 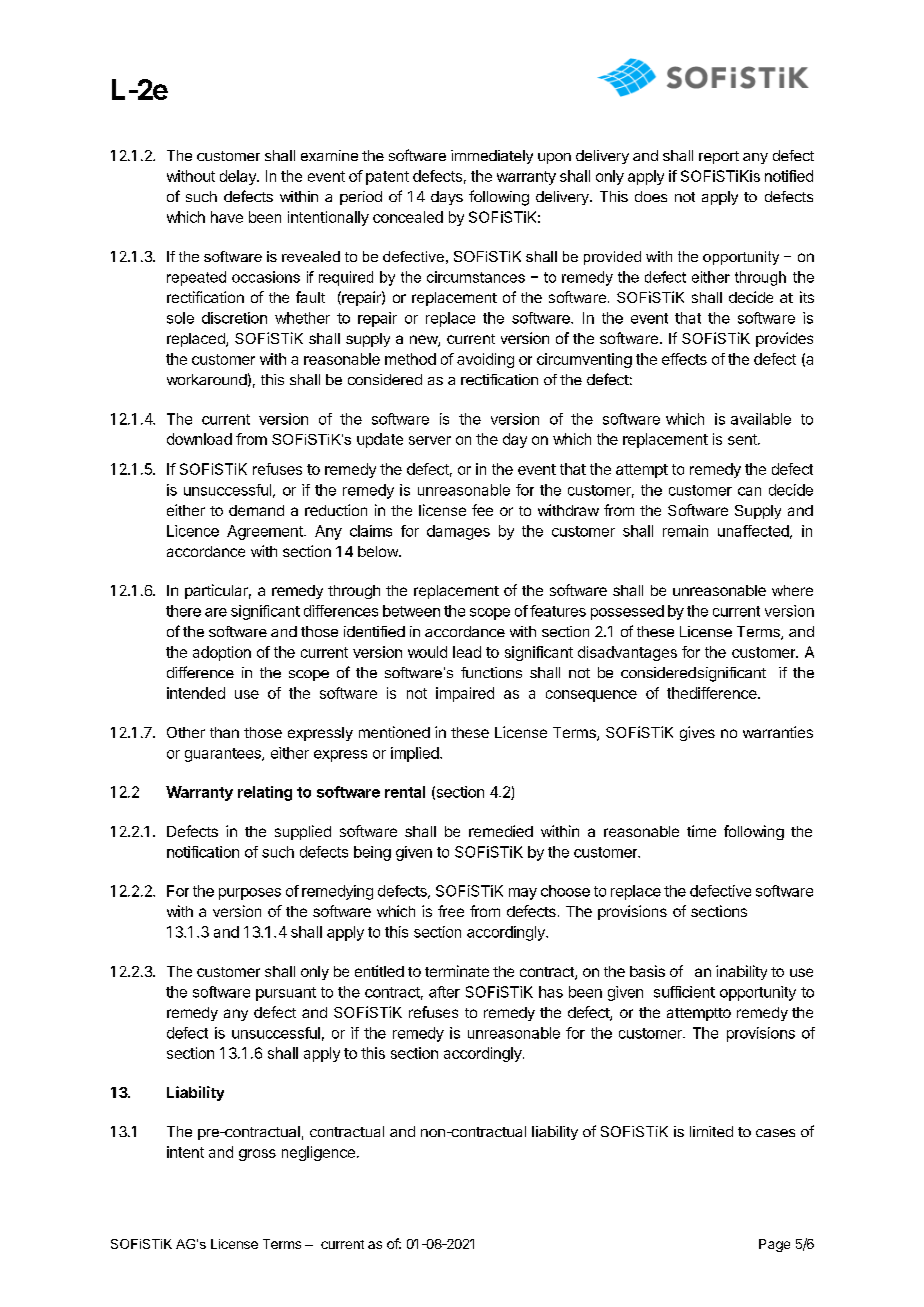 What do you see at coordinates (685, 531) in the screenshot?
I see `remain` at bounding box center [685, 531].
